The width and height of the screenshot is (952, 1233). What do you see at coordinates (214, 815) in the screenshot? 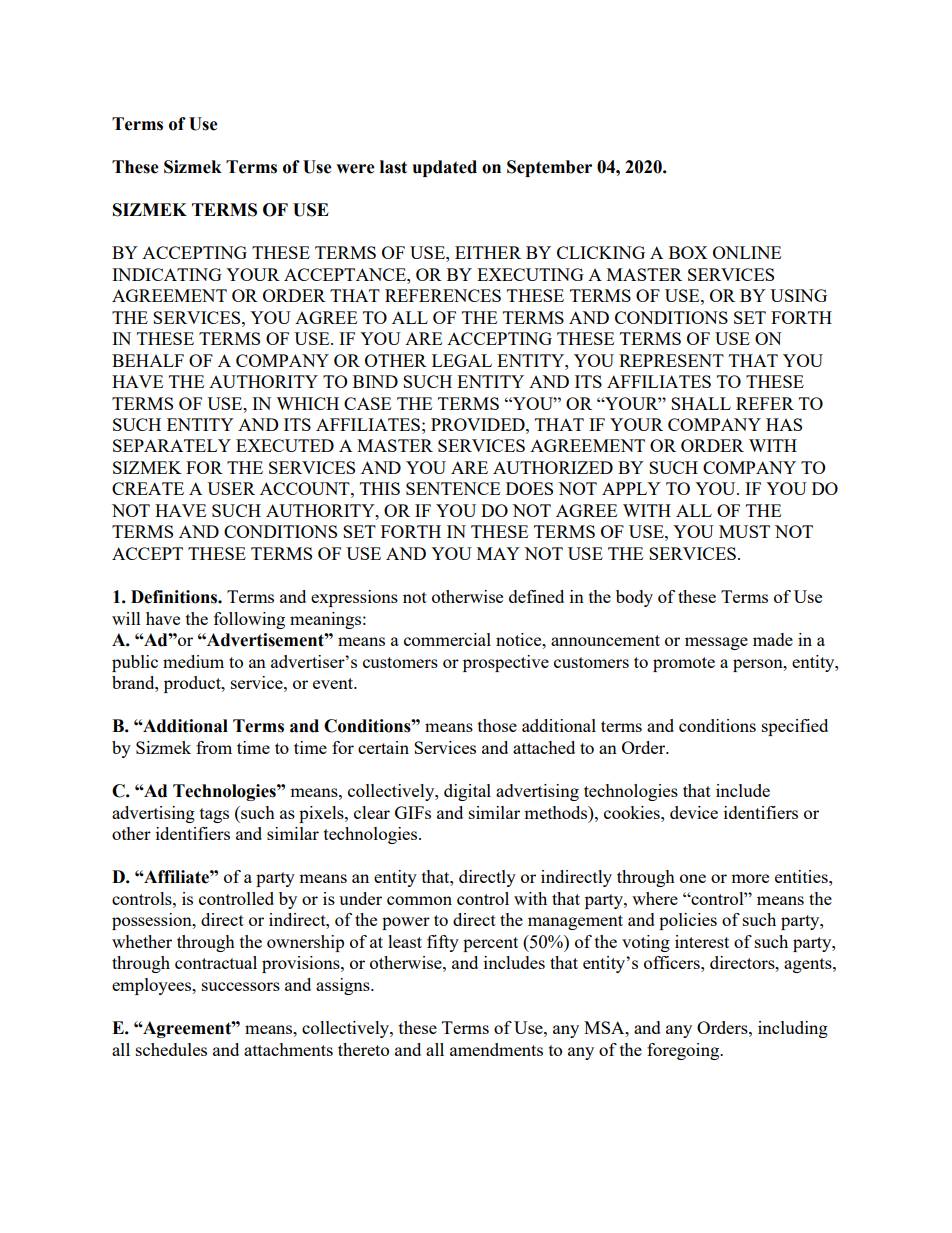
I see `tags` at bounding box center [214, 815].
